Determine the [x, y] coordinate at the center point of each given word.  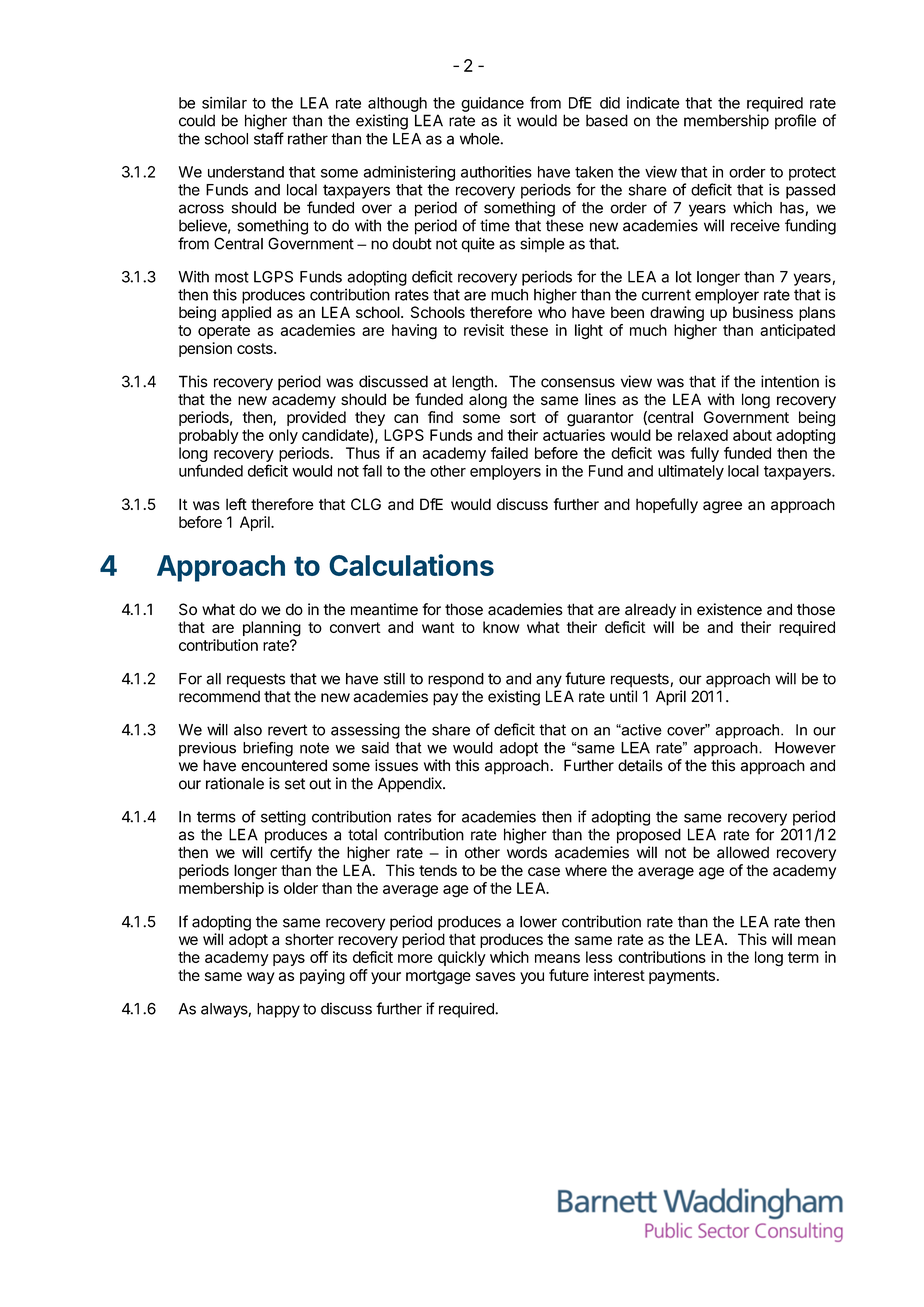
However [805, 748]
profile [795, 122]
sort [523, 417]
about [752, 435]
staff [269, 138]
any [549, 681]
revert [287, 730]
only [283, 436]
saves [495, 976]
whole [480, 139]
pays [289, 960]
